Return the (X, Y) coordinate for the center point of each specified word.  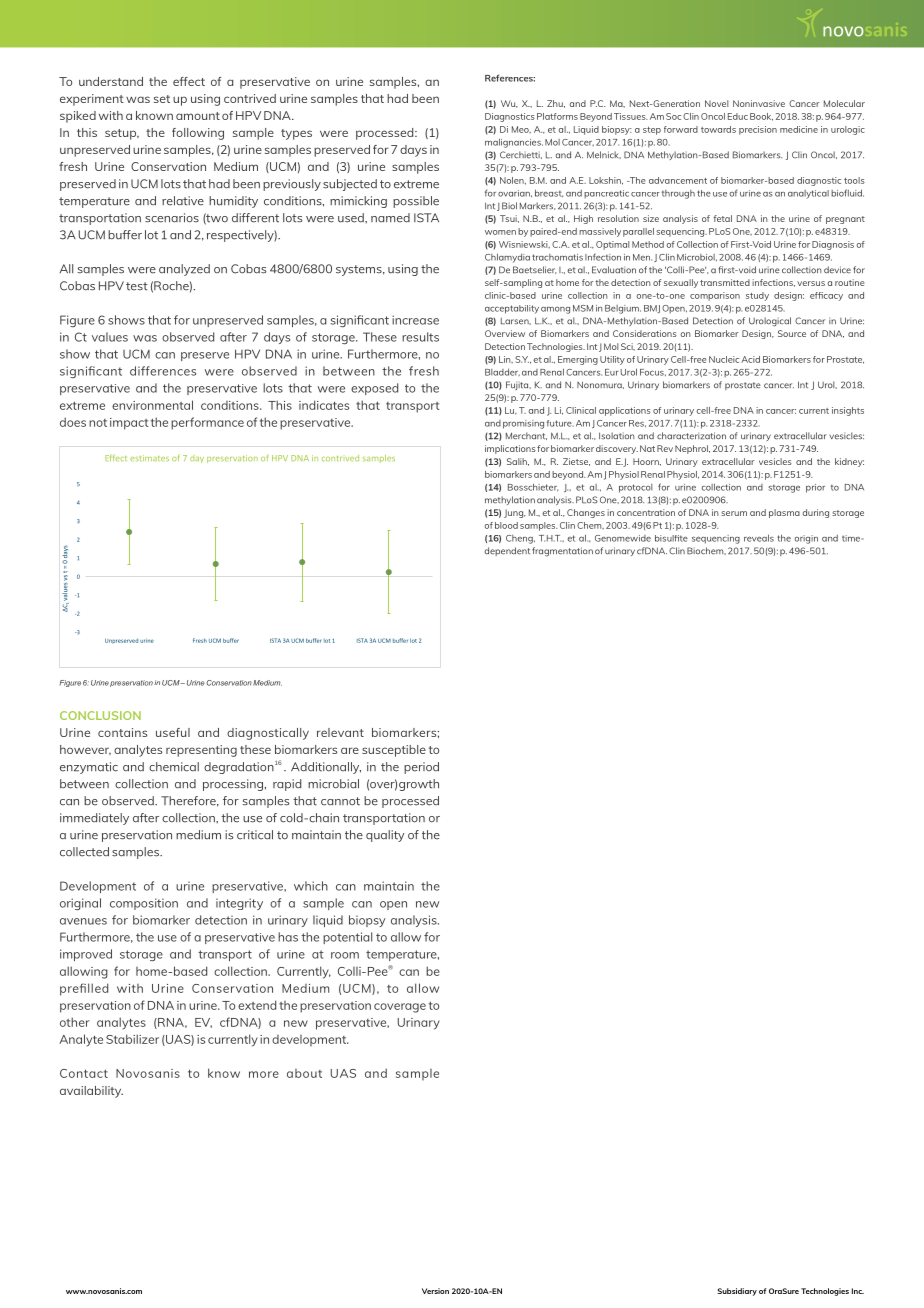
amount (198, 116)
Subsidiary (737, 1292)
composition (144, 904)
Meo (521, 129)
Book (761, 117)
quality (385, 836)
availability (91, 1092)
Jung (514, 513)
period (421, 768)
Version (435, 1291)
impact (129, 424)
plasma (784, 513)
